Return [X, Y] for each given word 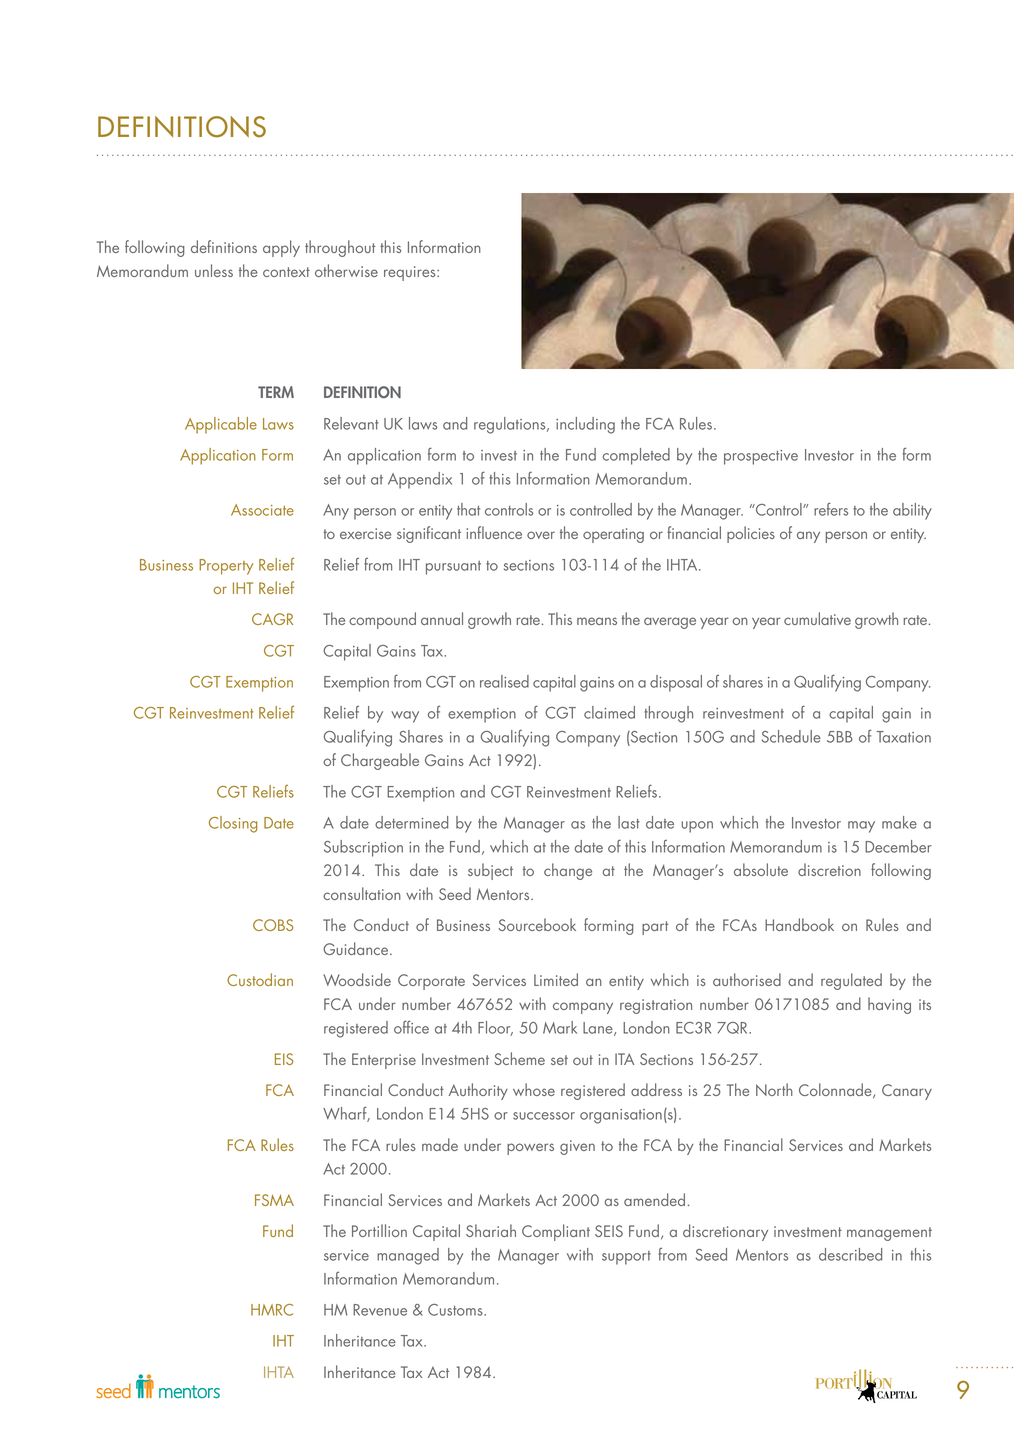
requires [411, 273]
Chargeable [380, 761]
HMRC [272, 1310]
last [629, 822]
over [541, 535]
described [850, 1254]
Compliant [556, 1232]
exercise [365, 533]
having [889, 1005]
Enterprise [384, 1061]
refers [831, 509]
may [861, 827]
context [286, 272]
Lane [599, 1029]
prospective [761, 457]
